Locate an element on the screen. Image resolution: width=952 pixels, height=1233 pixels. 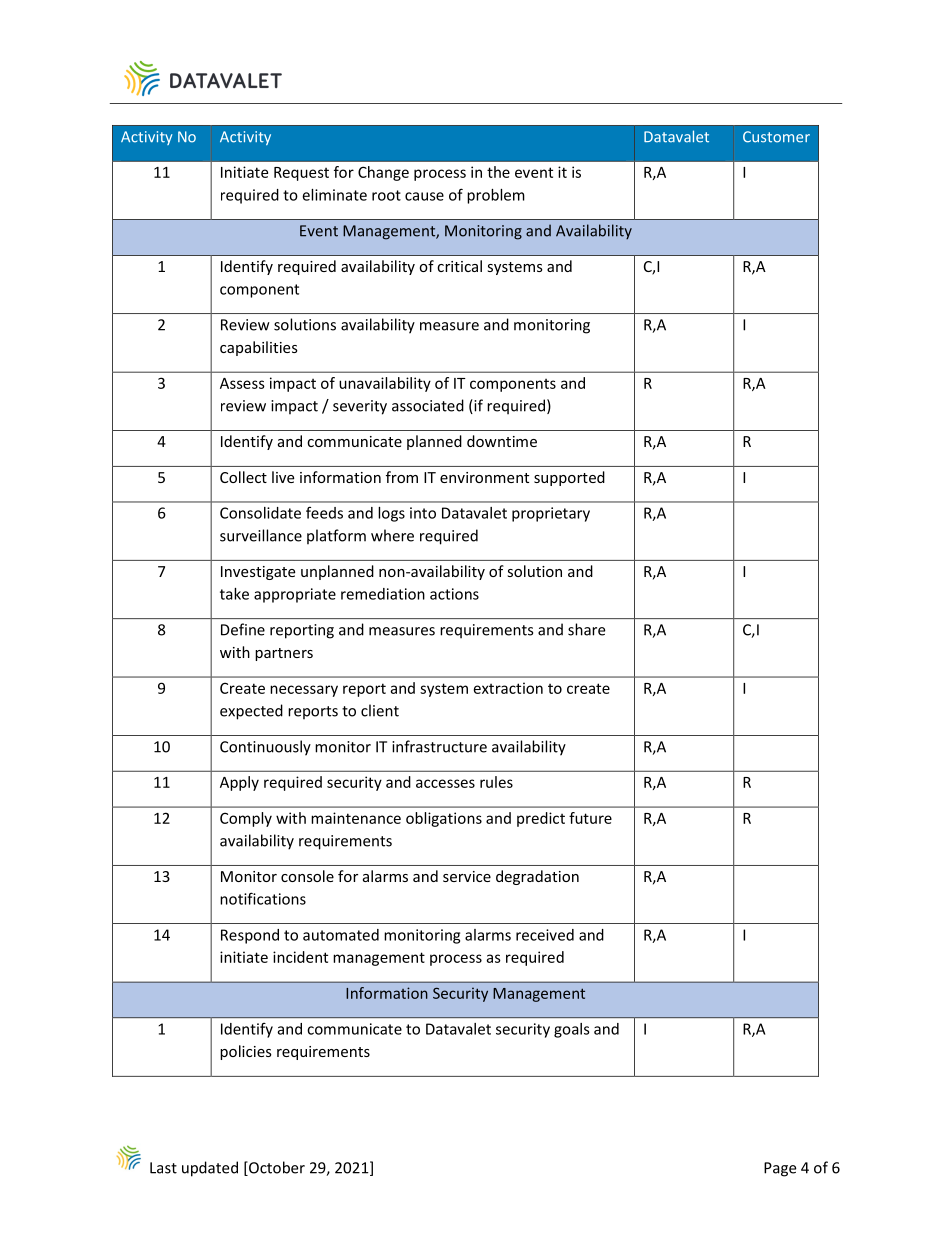
Request is located at coordinates (301, 174).
